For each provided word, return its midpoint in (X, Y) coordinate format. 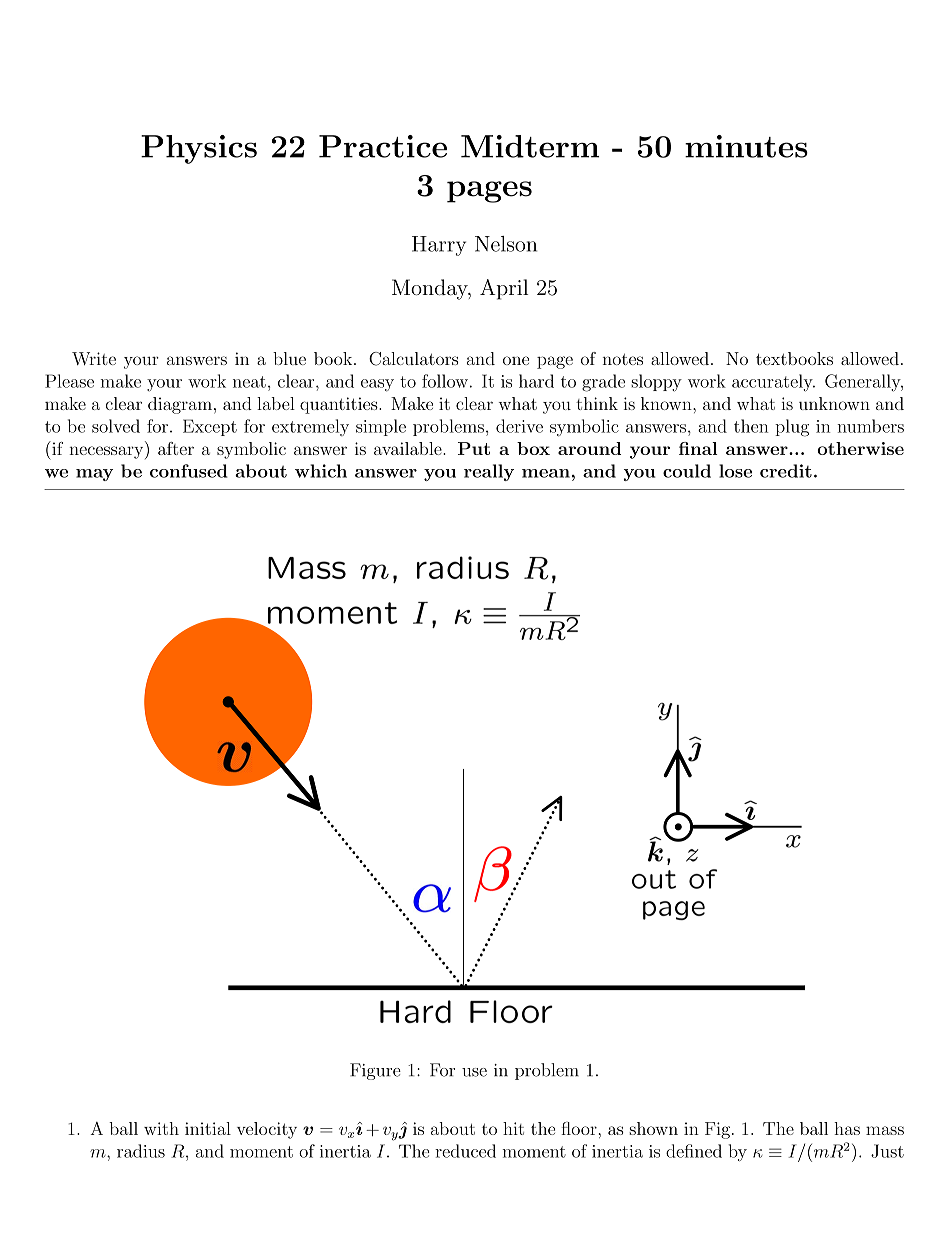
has (847, 1128)
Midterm (530, 146)
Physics (199, 149)
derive (519, 426)
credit (786, 471)
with (161, 1128)
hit (513, 1128)
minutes (746, 146)
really (489, 472)
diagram (180, 405)
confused (189, 471)
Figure (375, 1071)
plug (792, 428)
